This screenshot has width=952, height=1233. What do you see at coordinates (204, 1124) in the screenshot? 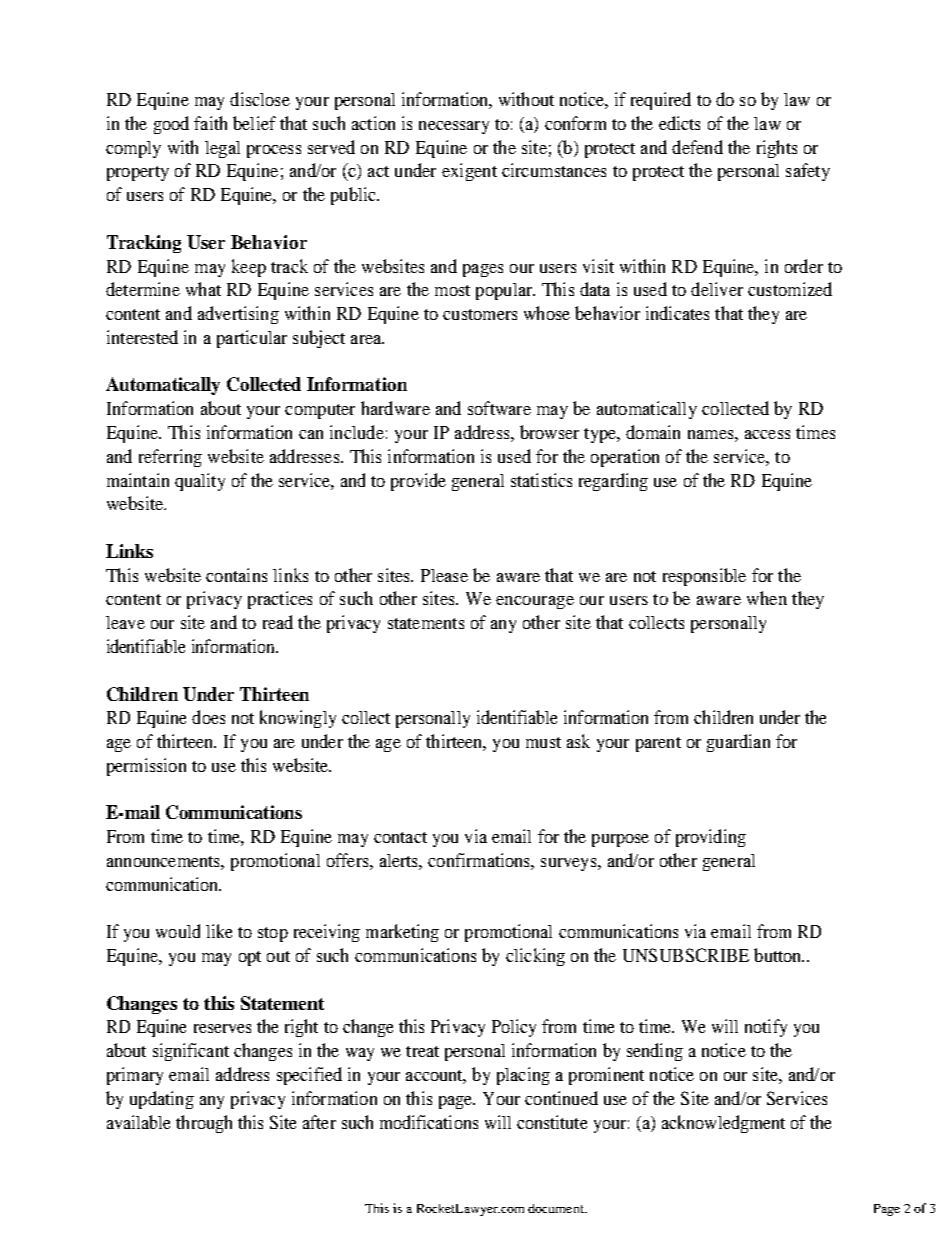
I see `through` at bounding box center [204, 1124].
